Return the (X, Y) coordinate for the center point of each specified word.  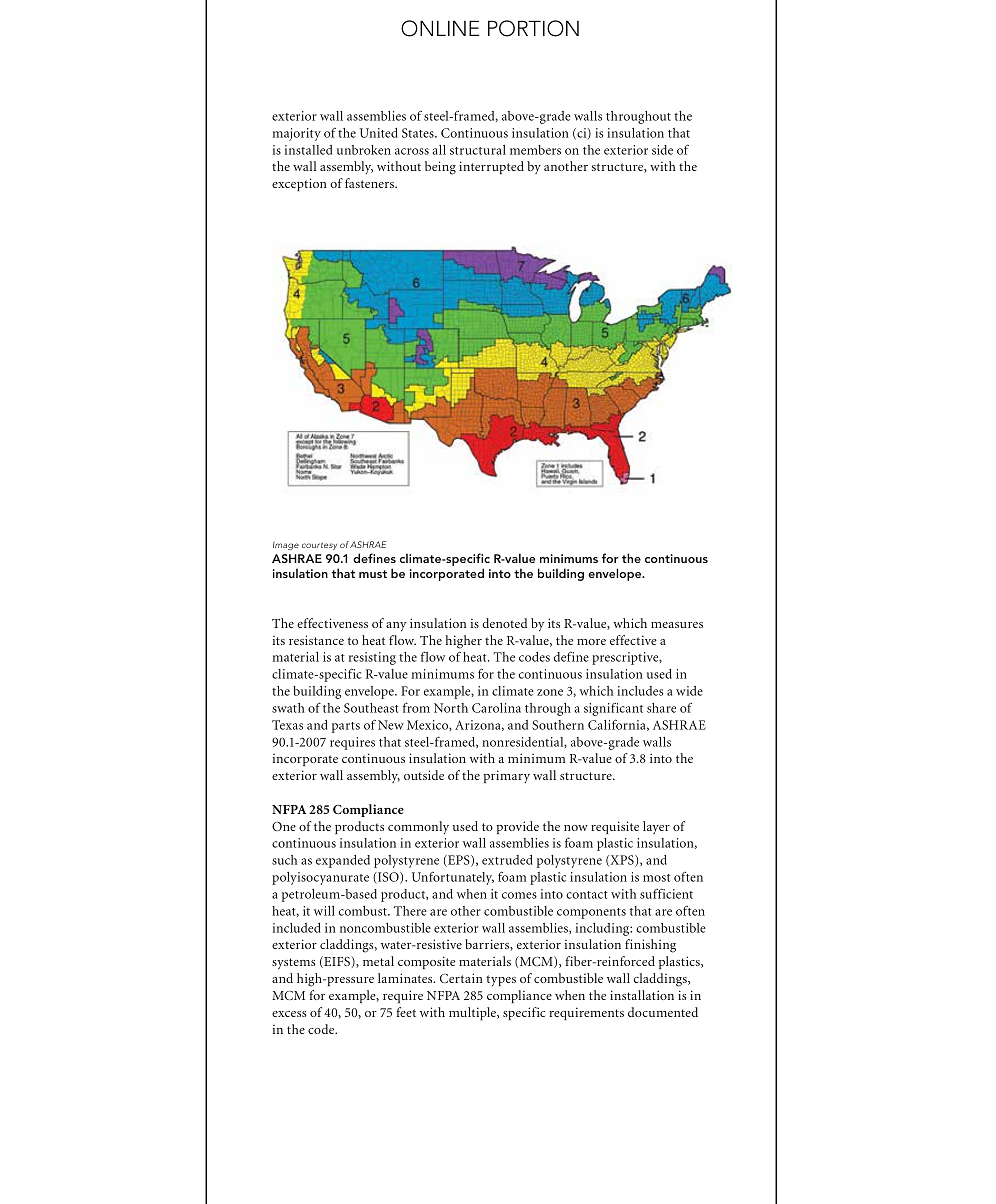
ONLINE (440, 28)
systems (293, 963)
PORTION (533, 28)
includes (640, 691)
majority (297, 134)
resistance (316, 640)
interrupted (491, 167)
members (535, 150)
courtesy (319, 546)
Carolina (496, 708)
